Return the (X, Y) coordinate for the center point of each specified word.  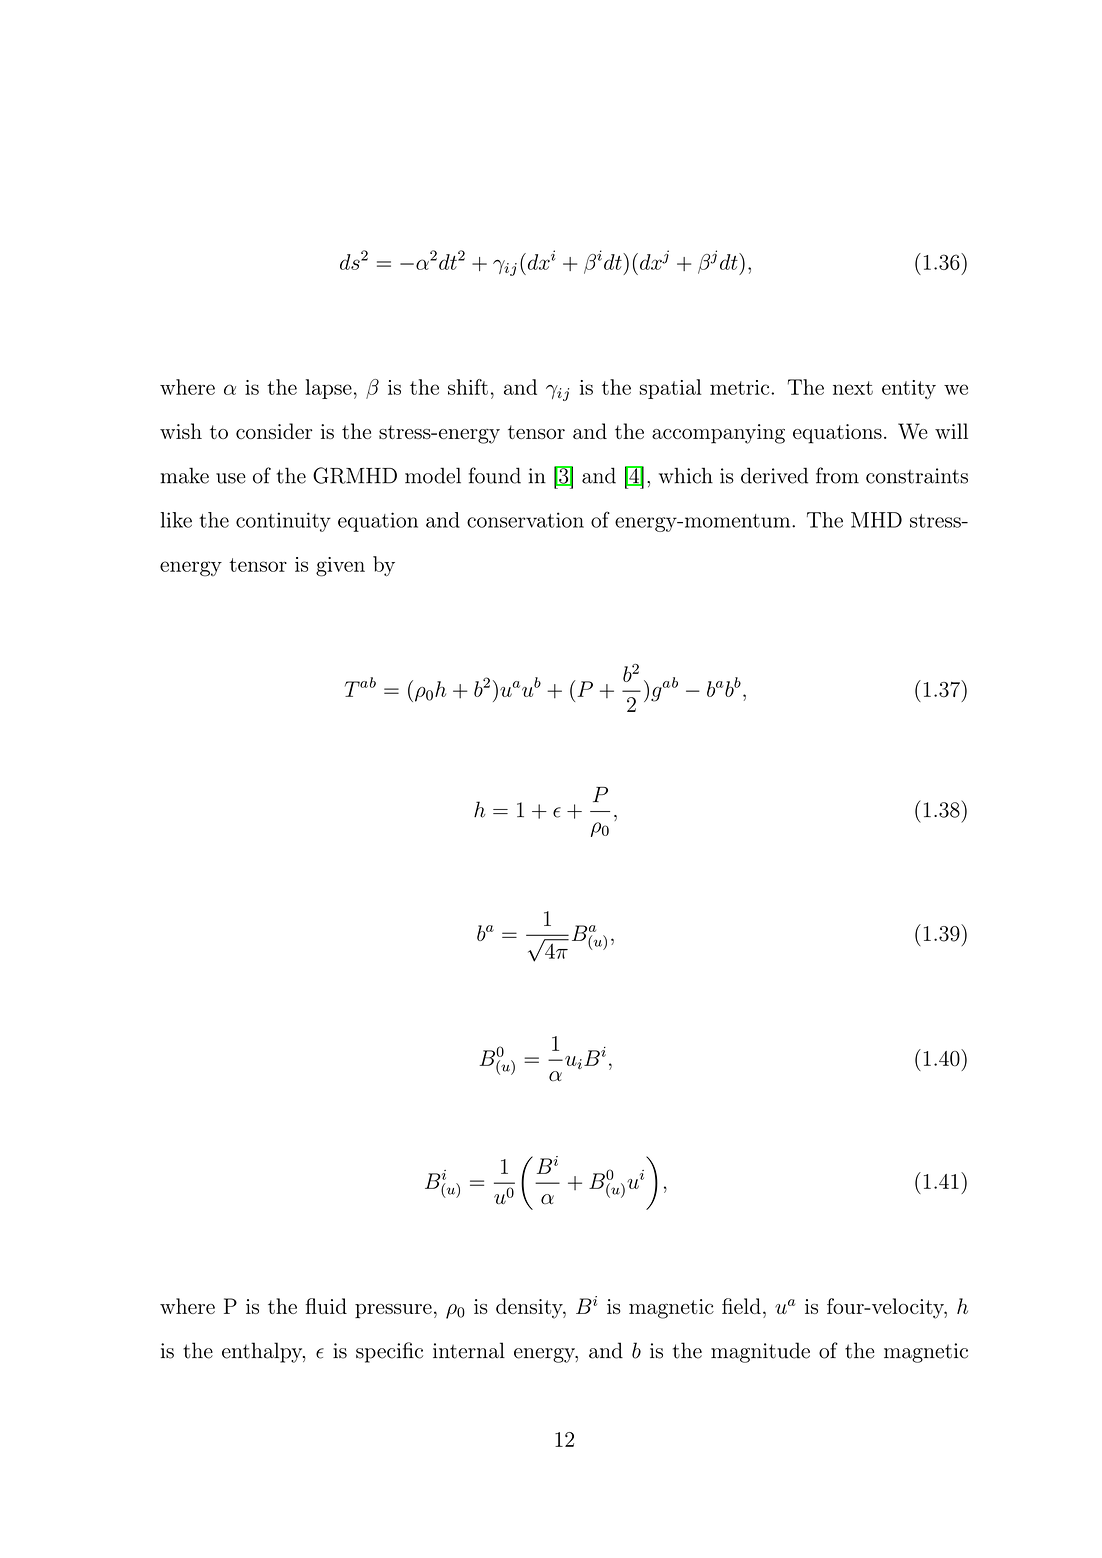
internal (469, 1350)
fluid (326, 1306)
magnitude (760, 1352)
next (853, 388)
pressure (393, 1311)
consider (274, 431)
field (741, 1306)
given (340, 567)
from (837, 475)
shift (468, 387)
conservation (525, 520)
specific (389, 1352)
